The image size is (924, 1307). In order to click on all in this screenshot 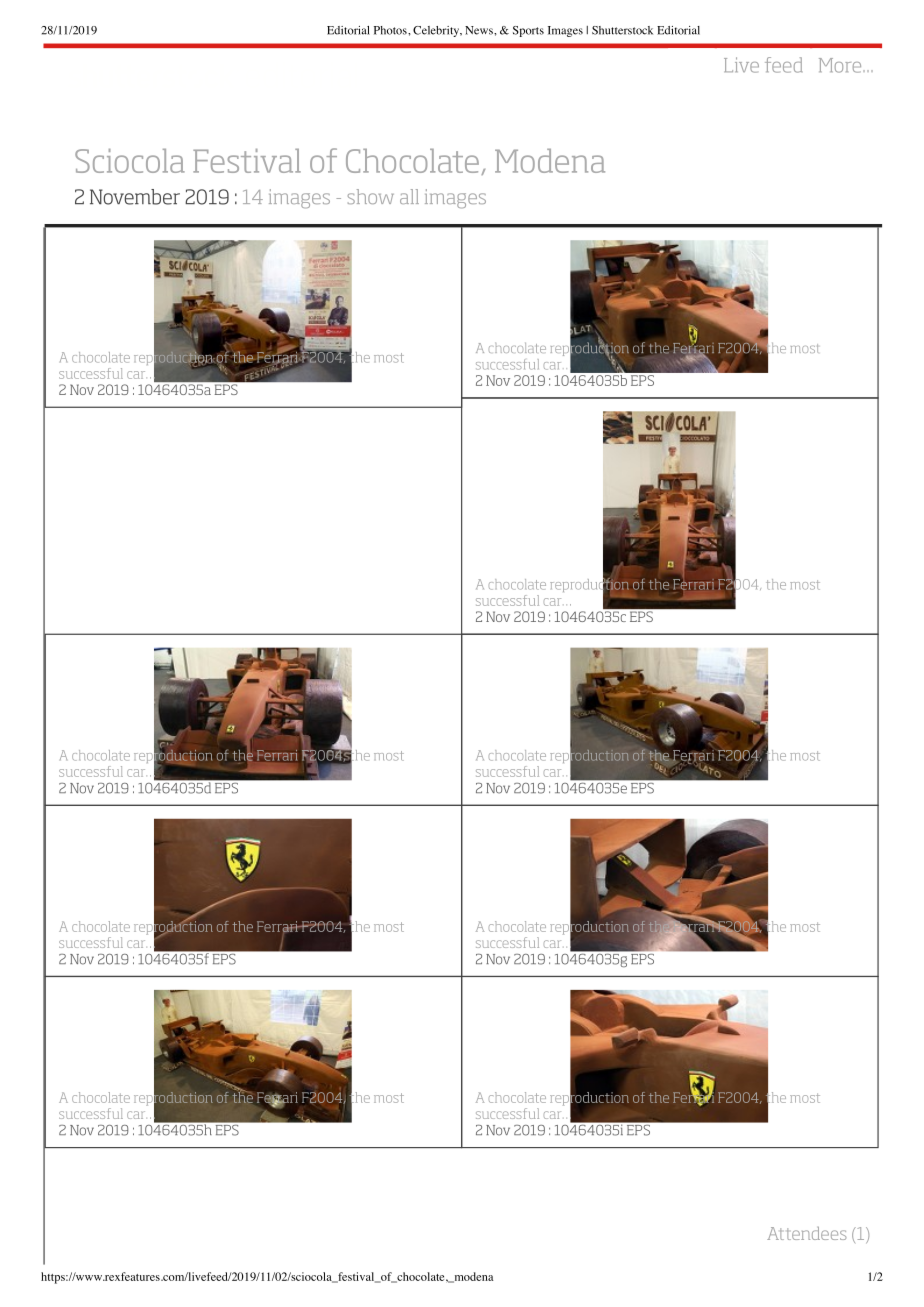, I will do `click(409, 196)`.
